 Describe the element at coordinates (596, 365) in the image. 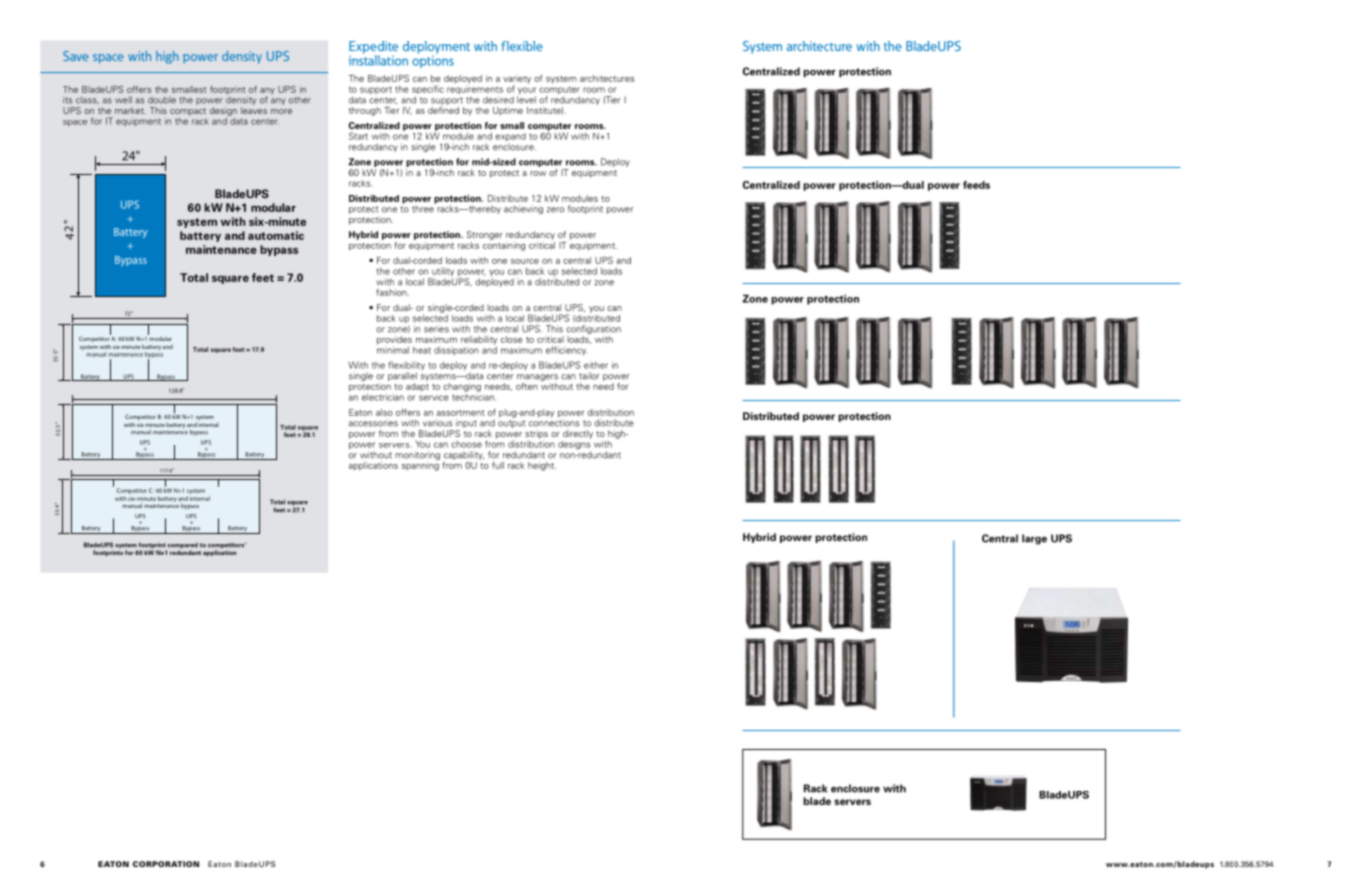

I see `either` at that location.
